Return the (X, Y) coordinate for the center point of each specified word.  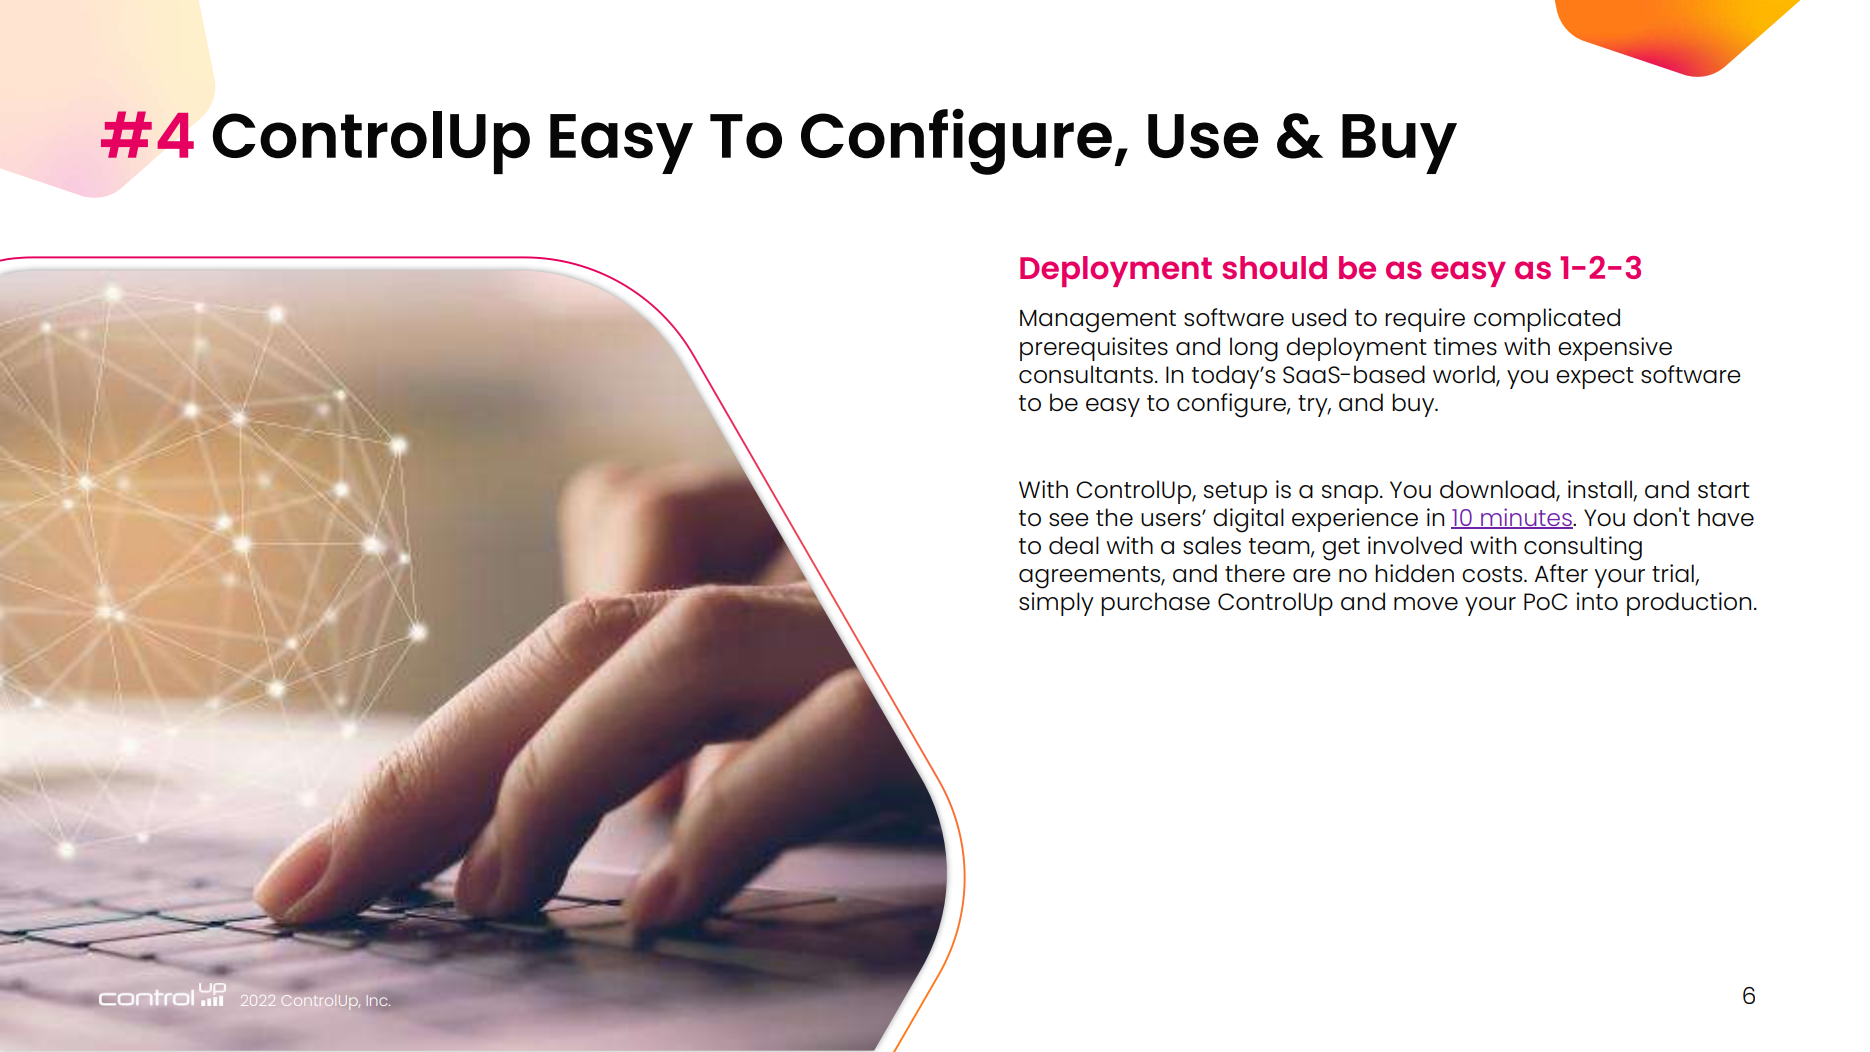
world (1465, 375)
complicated (1547, 320)
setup (1235, 493)
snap (1350, 494)
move (1426, 604)
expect (1595, 378)
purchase (1155, 604)
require (1425, 320)
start (1724, 490)
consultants (1086, 374)
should (1274, 267)
